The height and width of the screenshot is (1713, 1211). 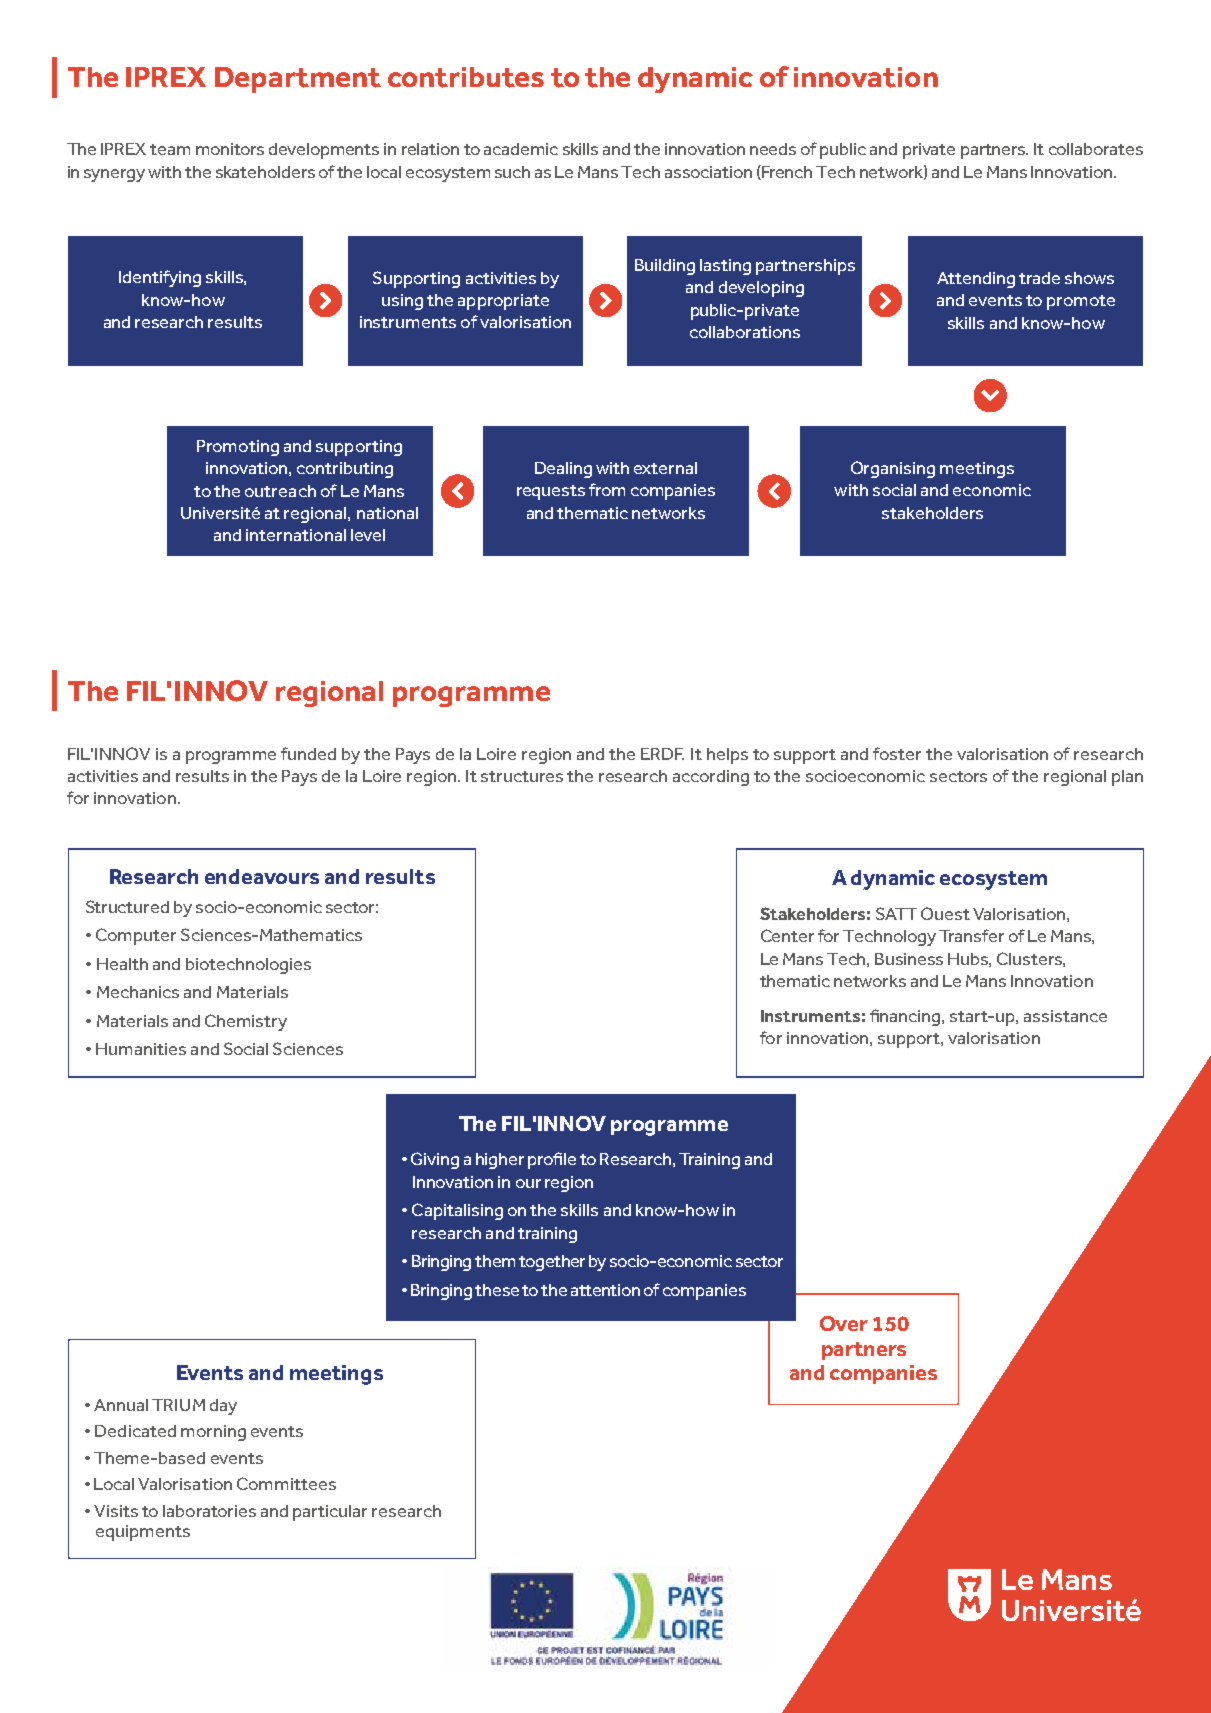 I want to click on laboratories, so click(x=209, y=1511).
